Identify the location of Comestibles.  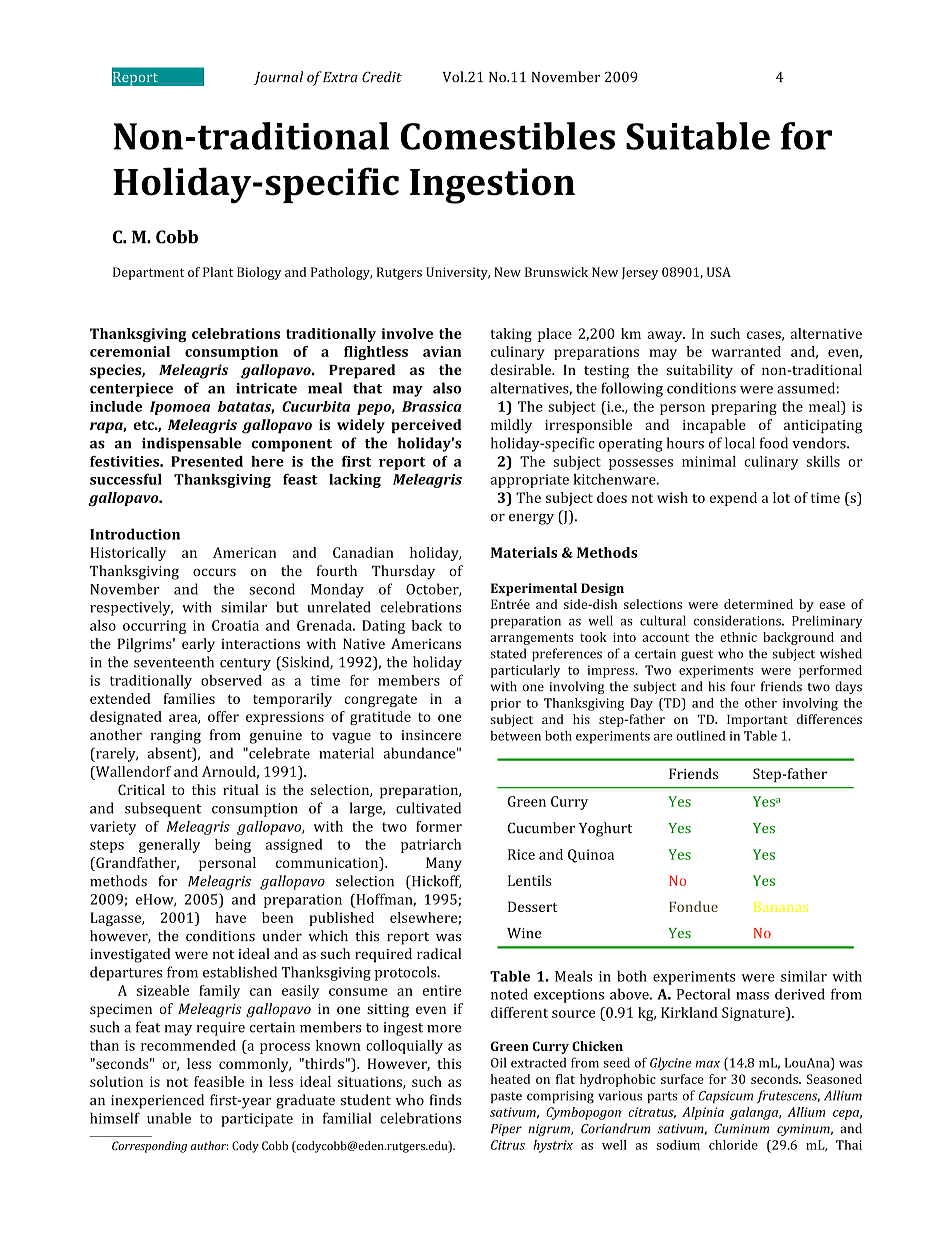
(508, 136).
